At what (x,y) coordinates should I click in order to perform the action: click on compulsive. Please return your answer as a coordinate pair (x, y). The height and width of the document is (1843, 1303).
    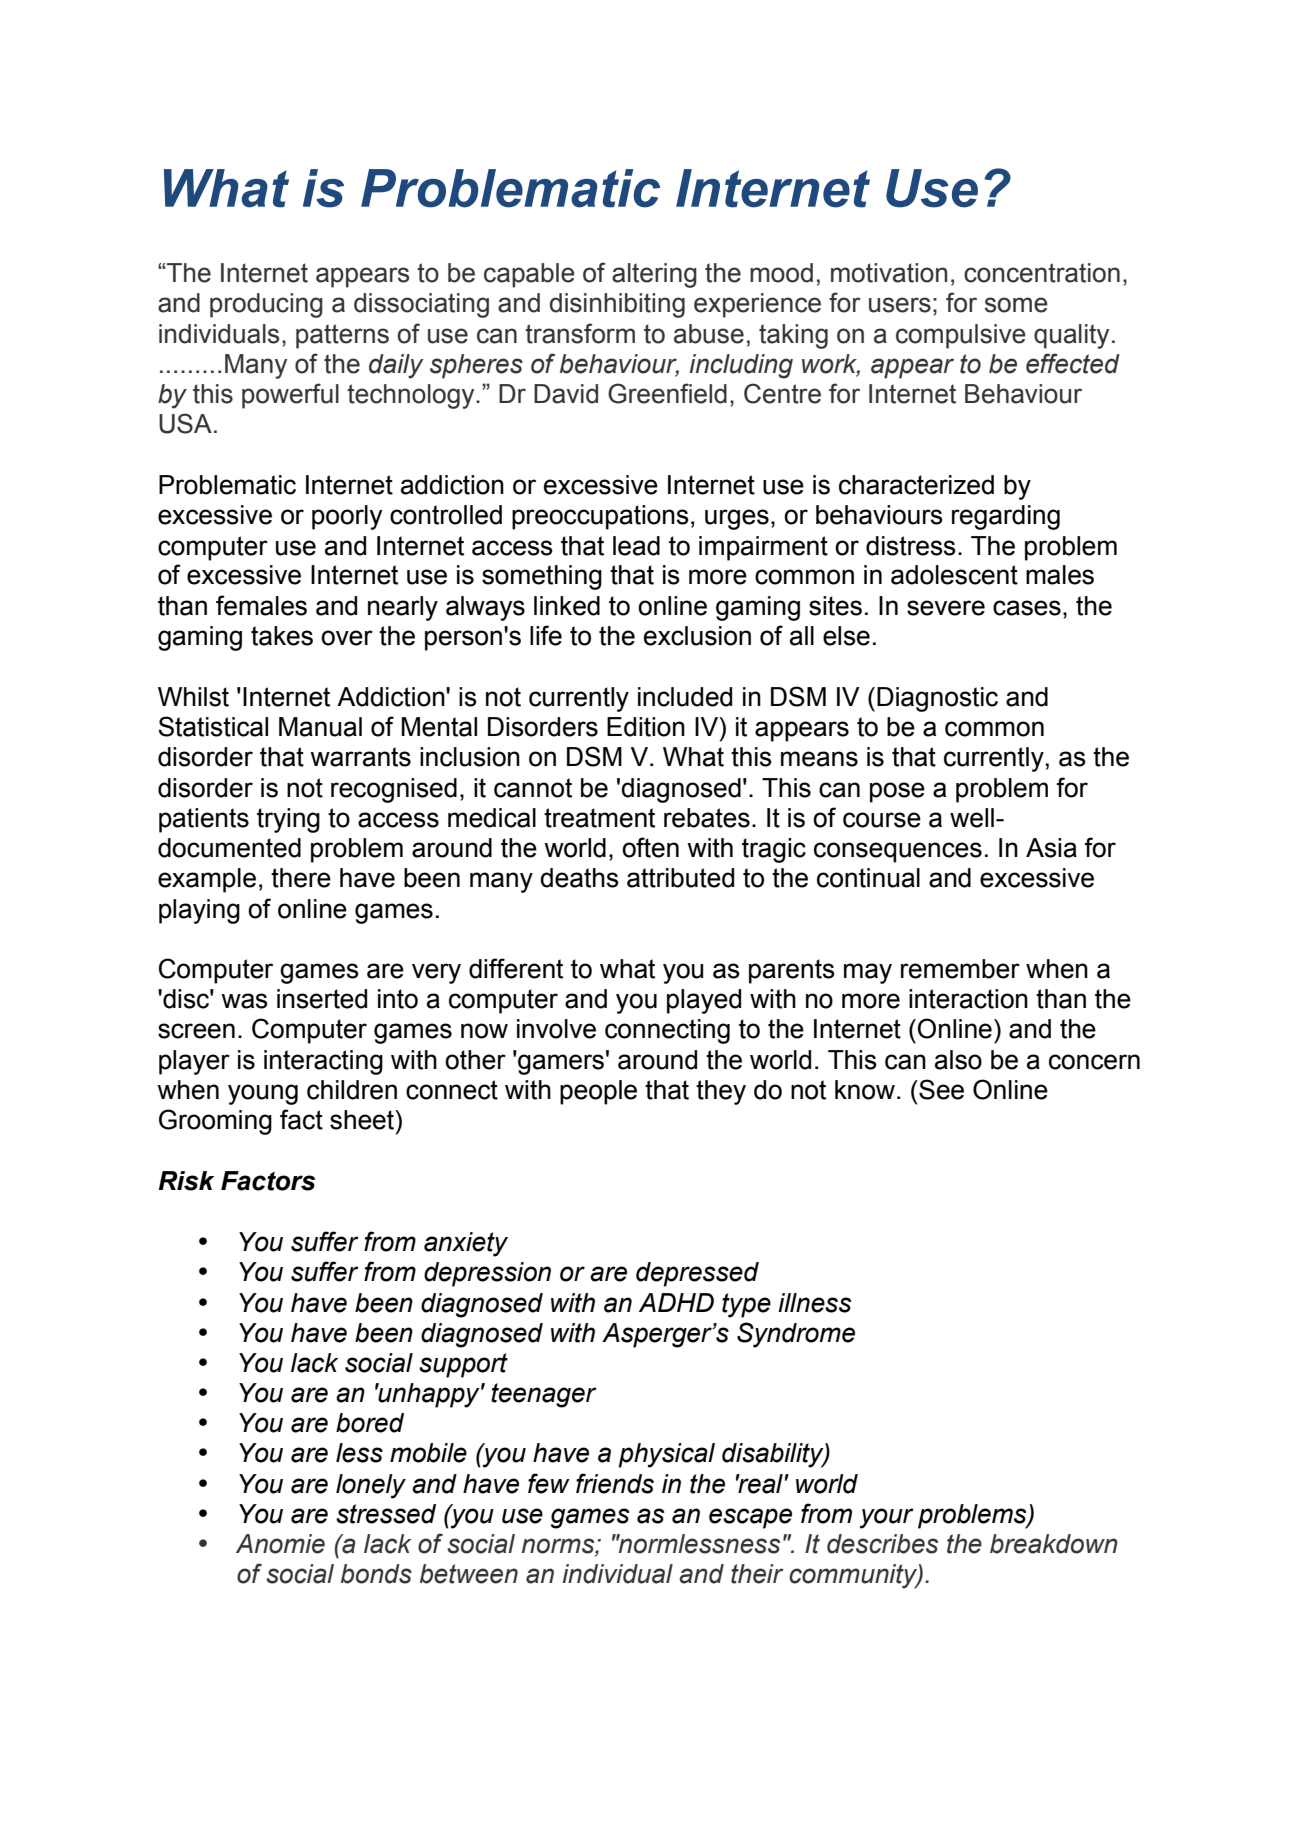
    Looking at the image, I should click on (961, 336).
